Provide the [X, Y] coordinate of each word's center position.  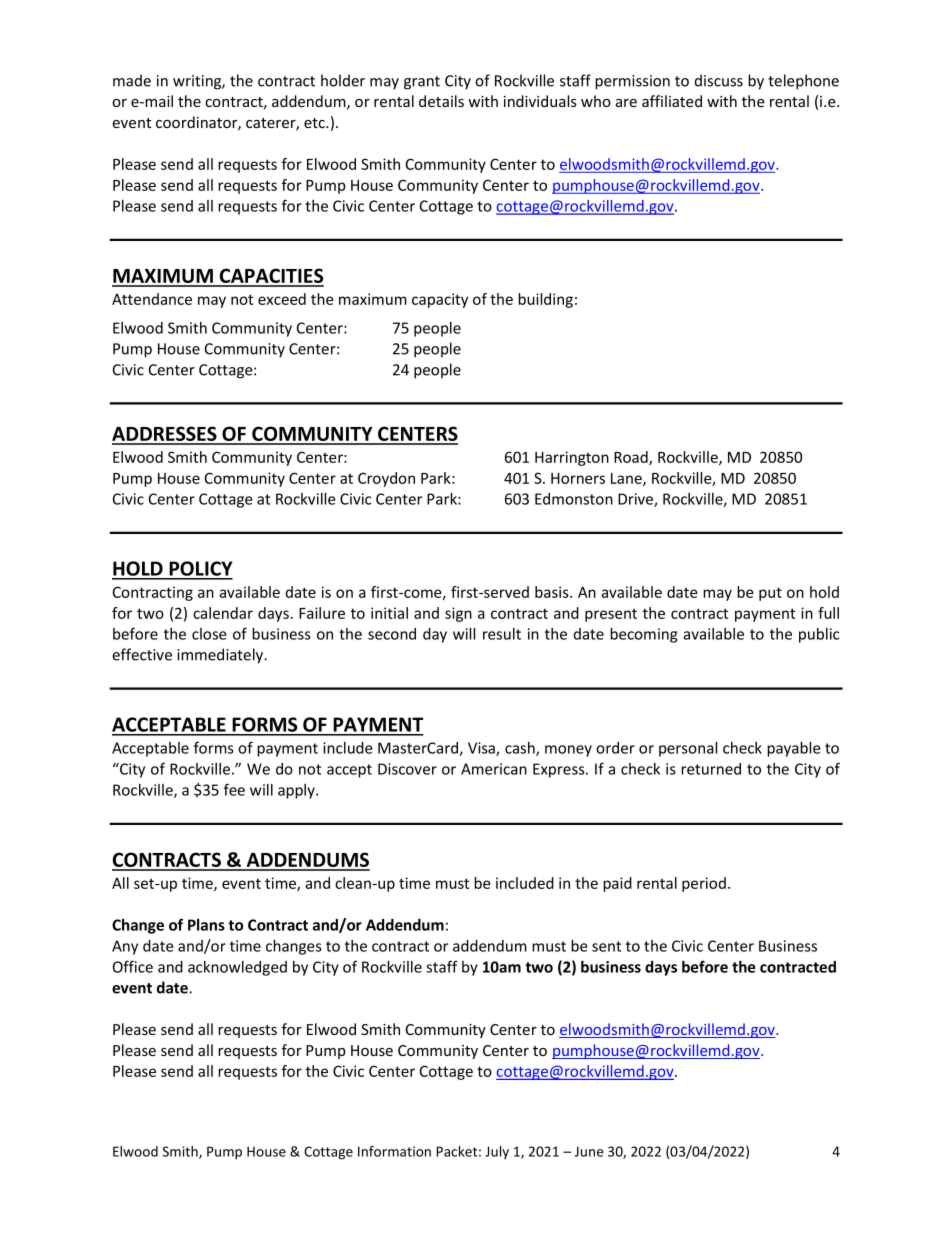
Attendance [152, 299]
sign [458, 614]
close [209, 634]
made [132, 80]
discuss [719, 80]
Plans [206, 925]
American [494, 769]
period [704, 884]
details [441, 101]
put [770, 594]
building [545, 300]
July [497, 1152]
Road [632, 458]
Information [394, 1151]
